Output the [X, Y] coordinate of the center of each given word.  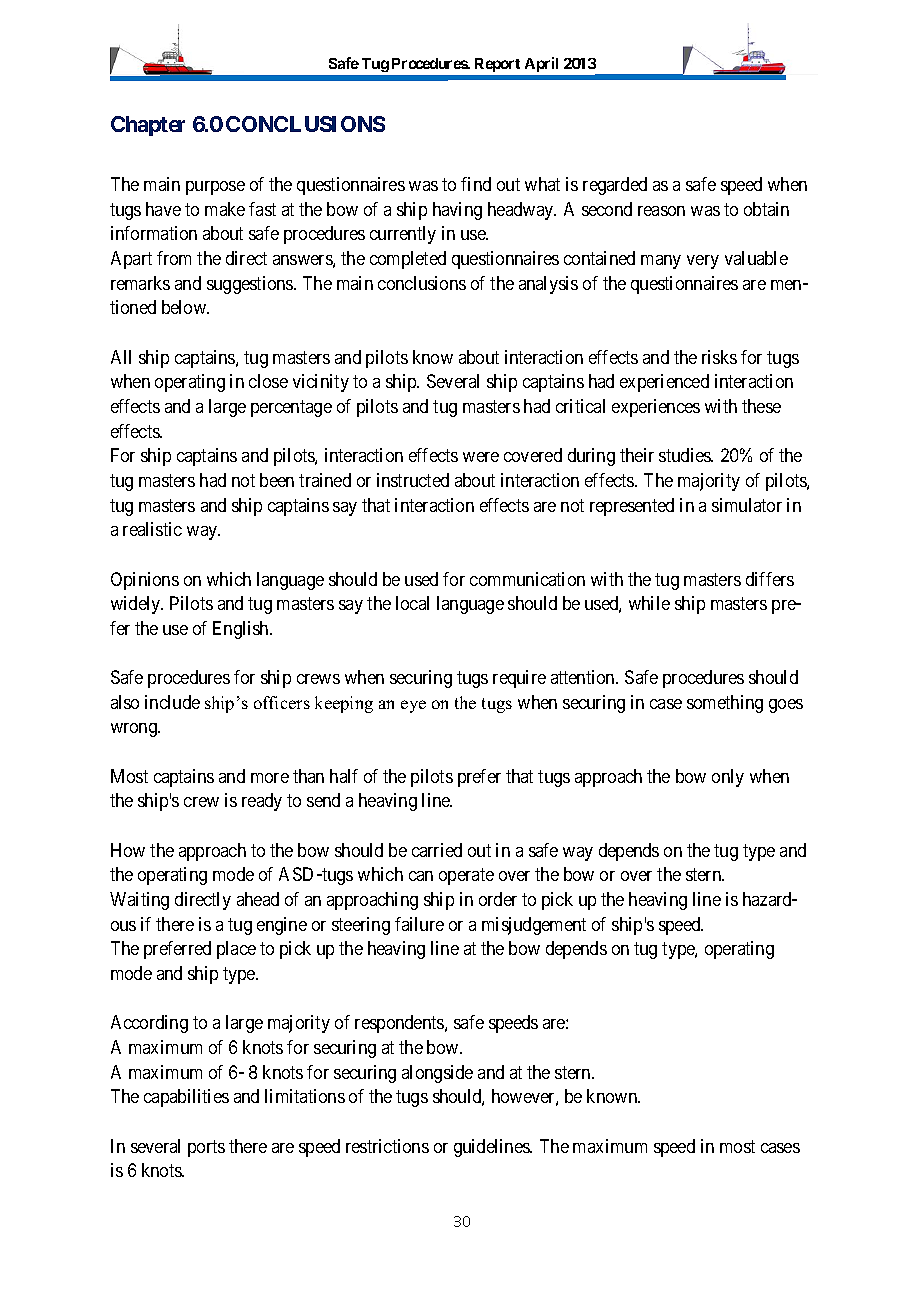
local [412, 603]
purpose [215, 188]
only [728, 778]
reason [661, 211]
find [476, 184]
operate [466, 877]
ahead [258, 899]
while [649, 603]
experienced [664, 383]
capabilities [186, 1098]
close [268, 381]
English [242, 630]
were [481, 457]
